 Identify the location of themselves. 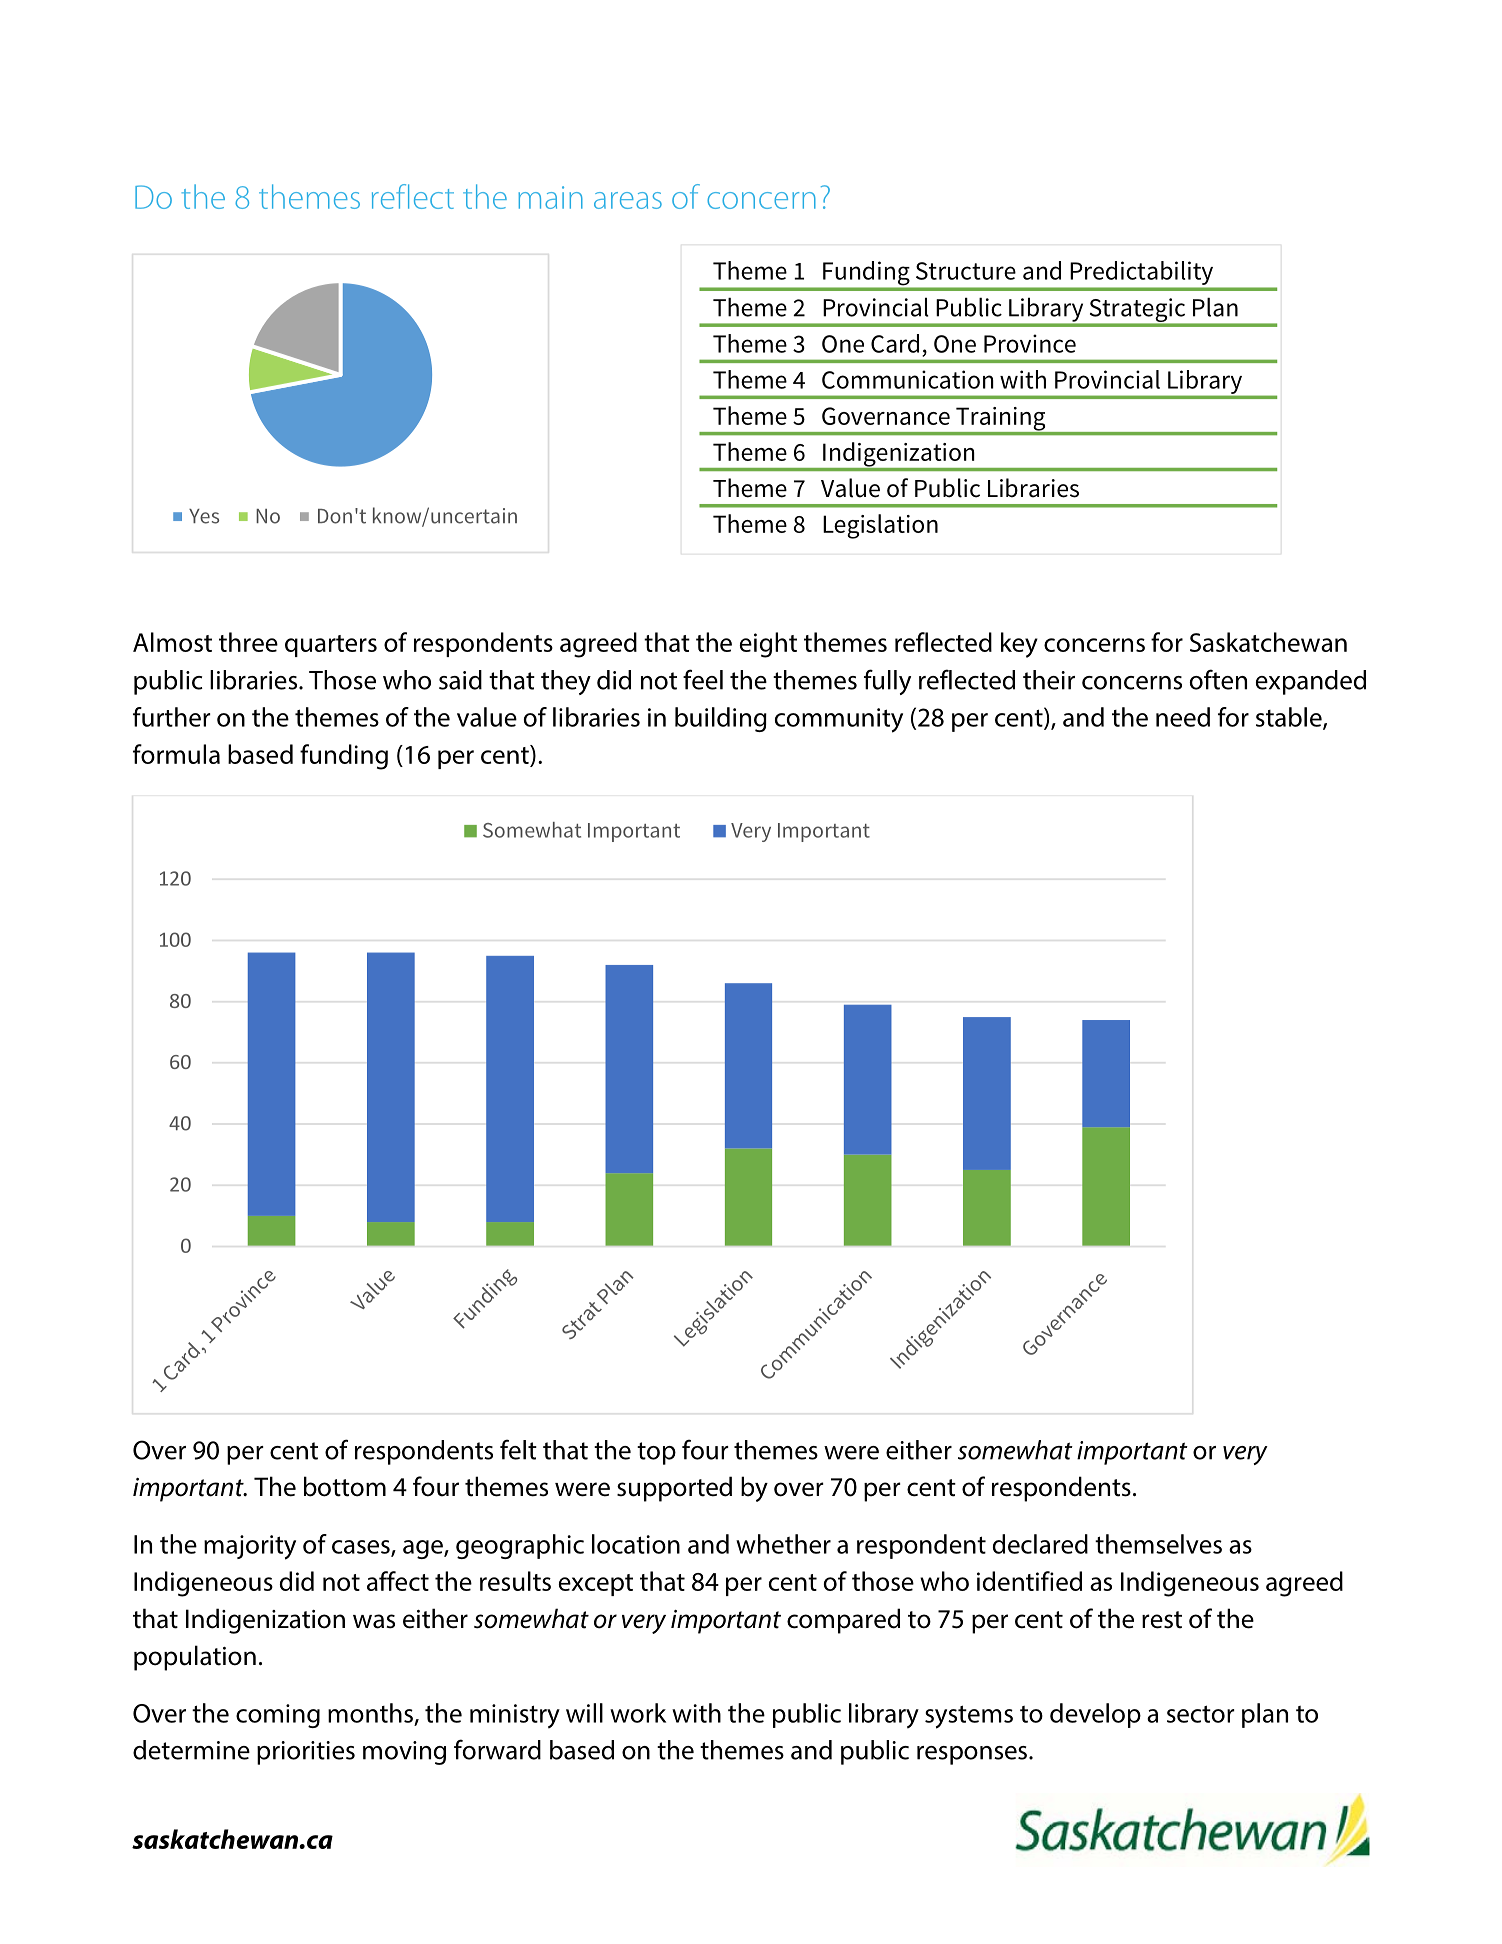
(1158, 1544).
